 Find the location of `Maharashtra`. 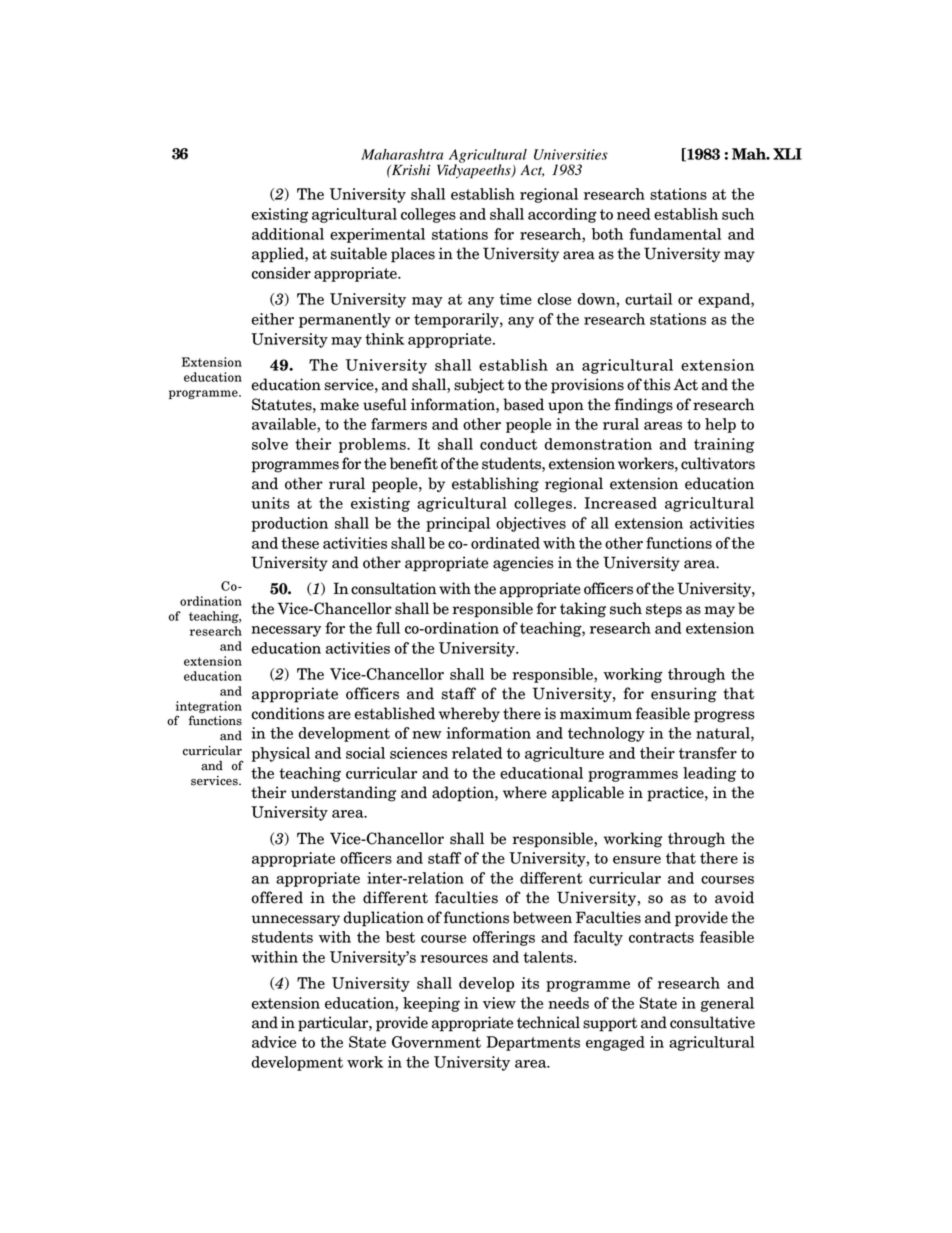

Maharashtra is located at coordinates (402, 154).
